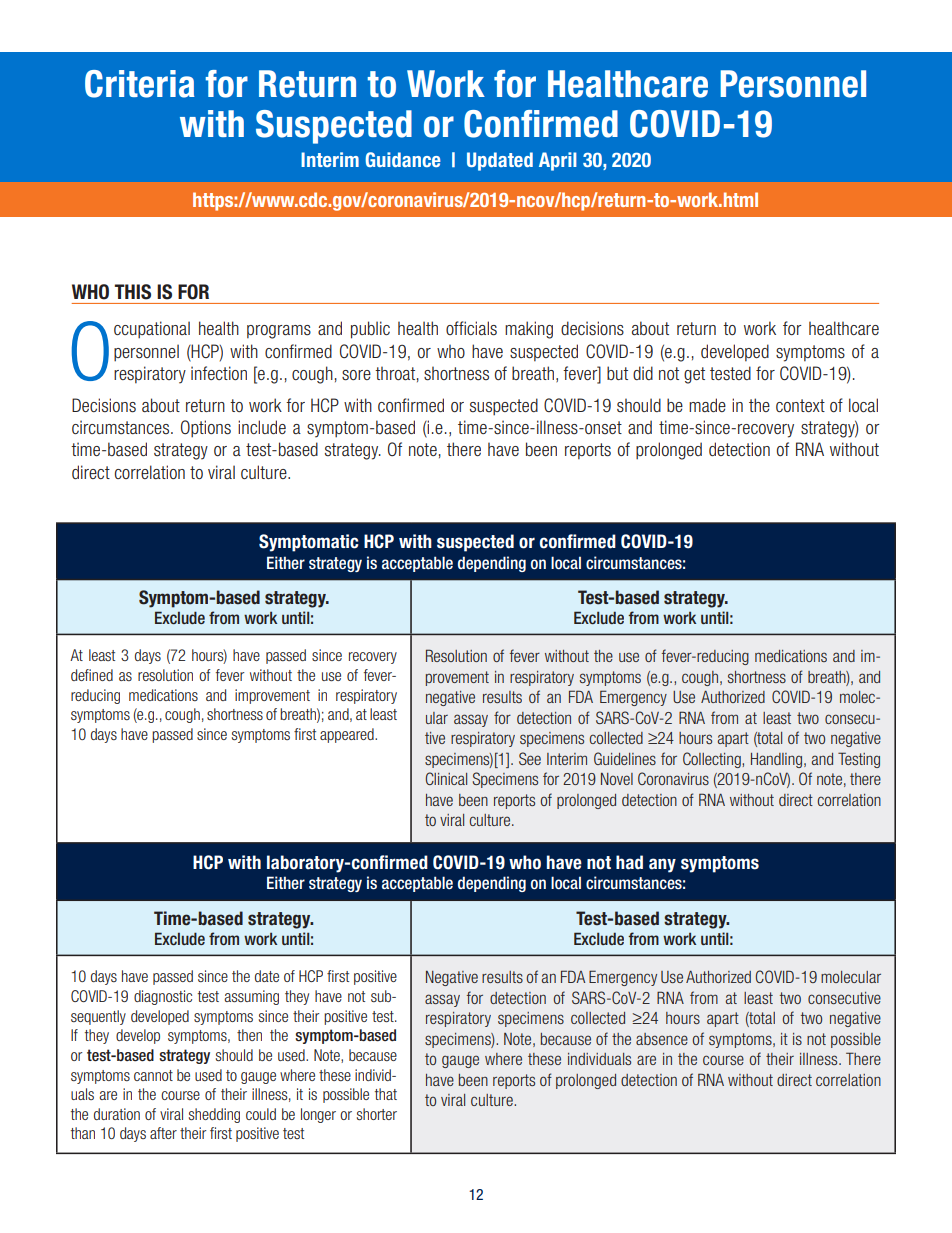  I want to click on sore, so click(356, 375).
